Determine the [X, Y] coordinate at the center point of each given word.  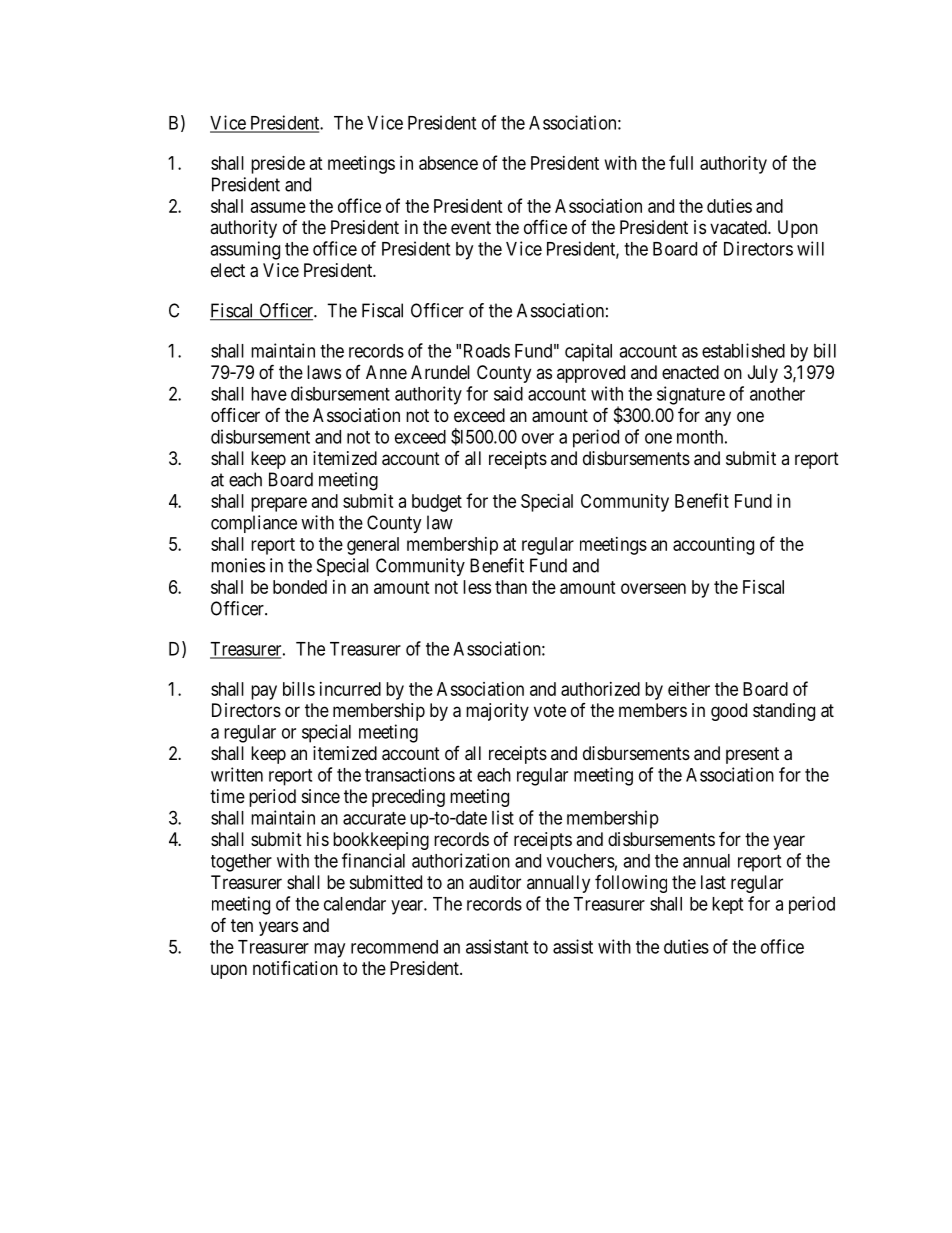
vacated [739, 227]
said [508, 393]
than [511, 587]
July [763, 374]
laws [324, 372]
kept [727, 905]
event [471, 227]
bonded [300, 587]
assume [278, 207]
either [689, 689]
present [752, 755]
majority [497, 712]
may [329, 950]
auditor [495, 882]
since [321, 796]
